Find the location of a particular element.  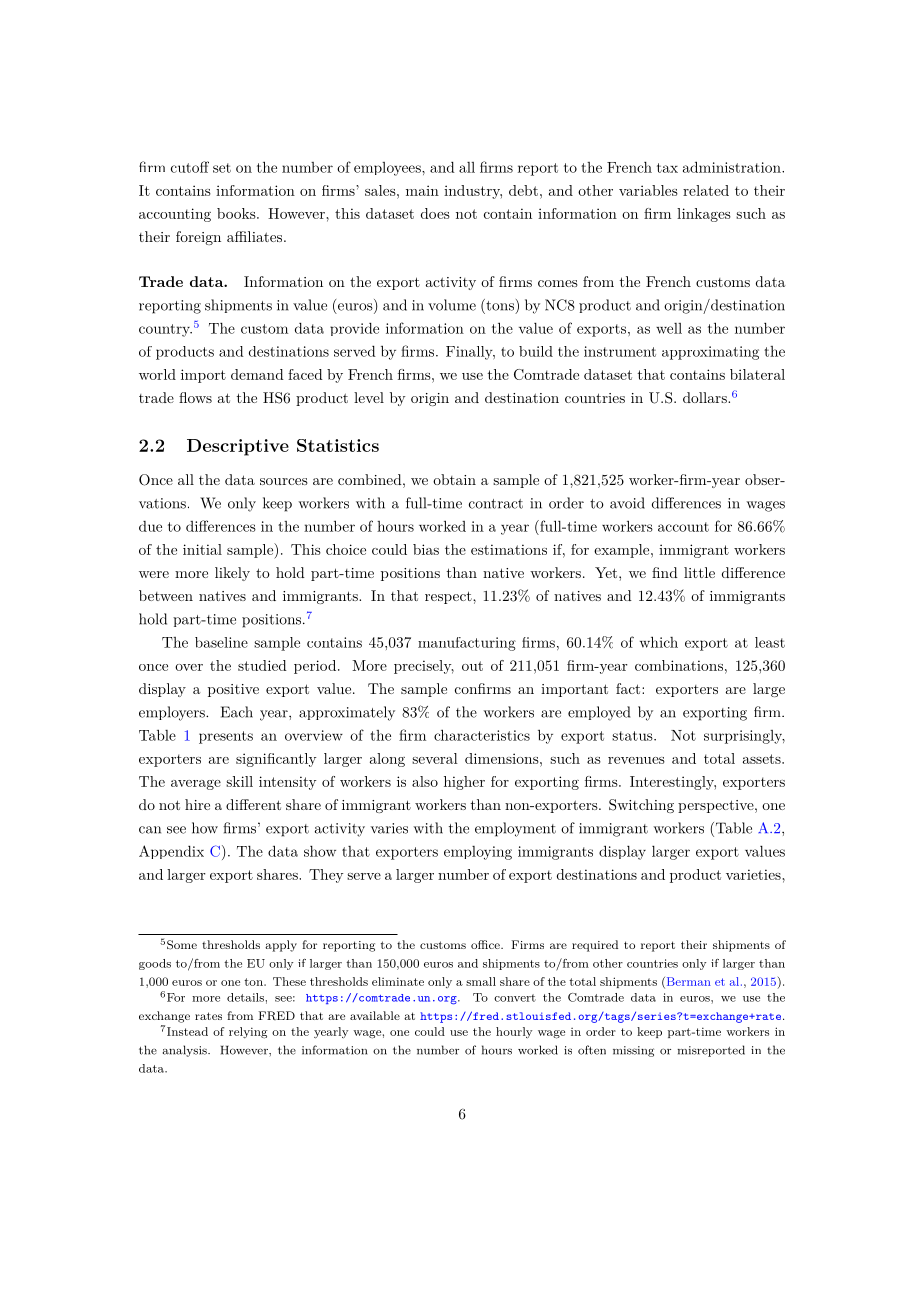

little is located at coordinates (699, 572).
